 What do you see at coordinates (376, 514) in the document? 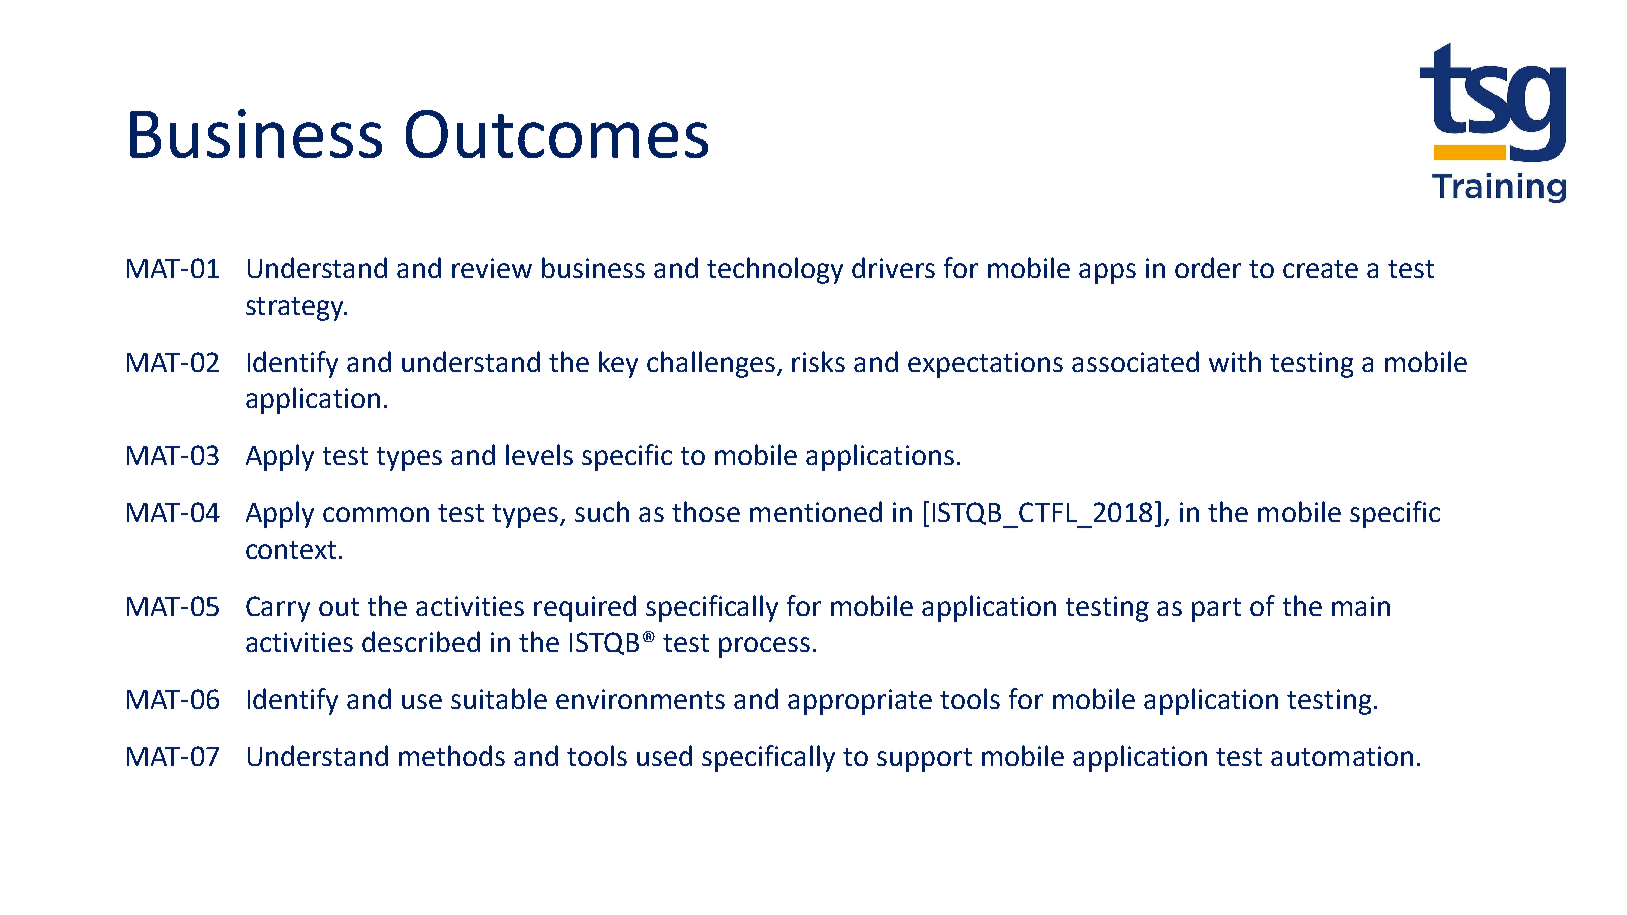
I see `common` at bounding box center [376, 514].
